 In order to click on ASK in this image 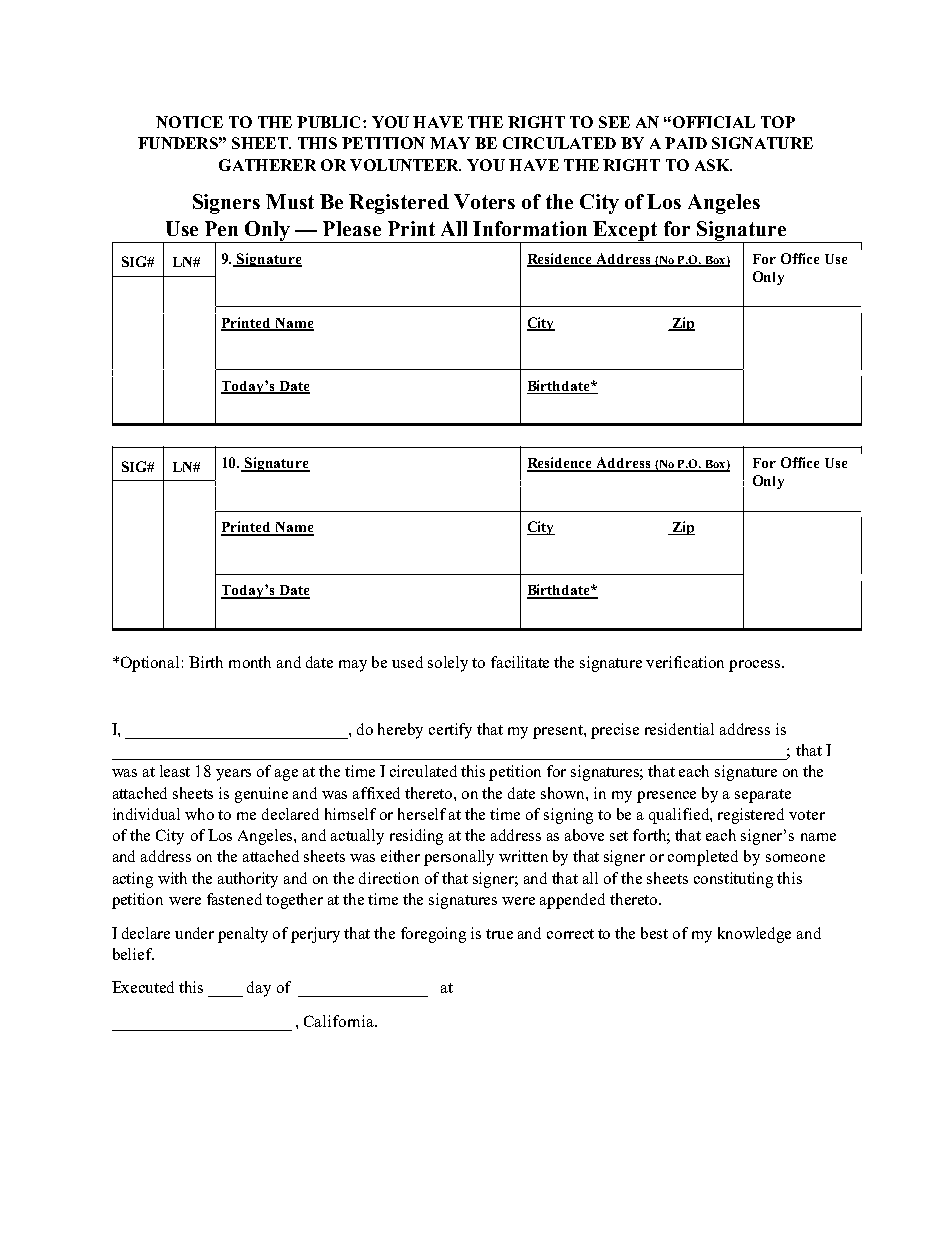, I will do `click(713, 165)`.
